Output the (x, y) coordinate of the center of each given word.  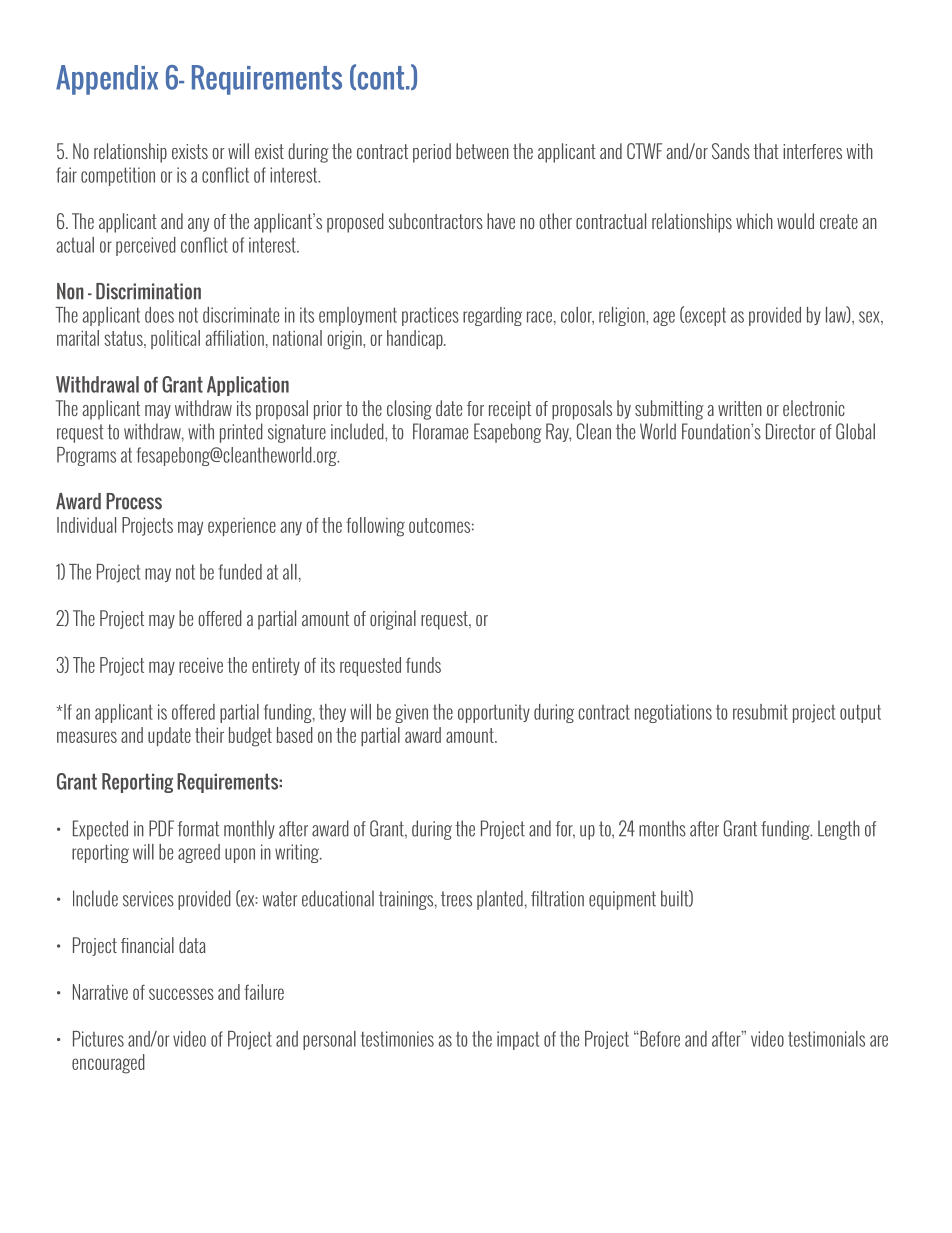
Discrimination (148, 291)
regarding (492, 316)
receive (201, 665)
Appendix (107, 80)
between (482, 151)
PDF (161, 828)
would (795, 221)
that (766, 151)
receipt (510, 410)
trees (456, 899)
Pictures (98, 1039)
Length (839, 830)
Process (134, 501)
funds (423, 665)
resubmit (760, 712)
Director (790, 431)
